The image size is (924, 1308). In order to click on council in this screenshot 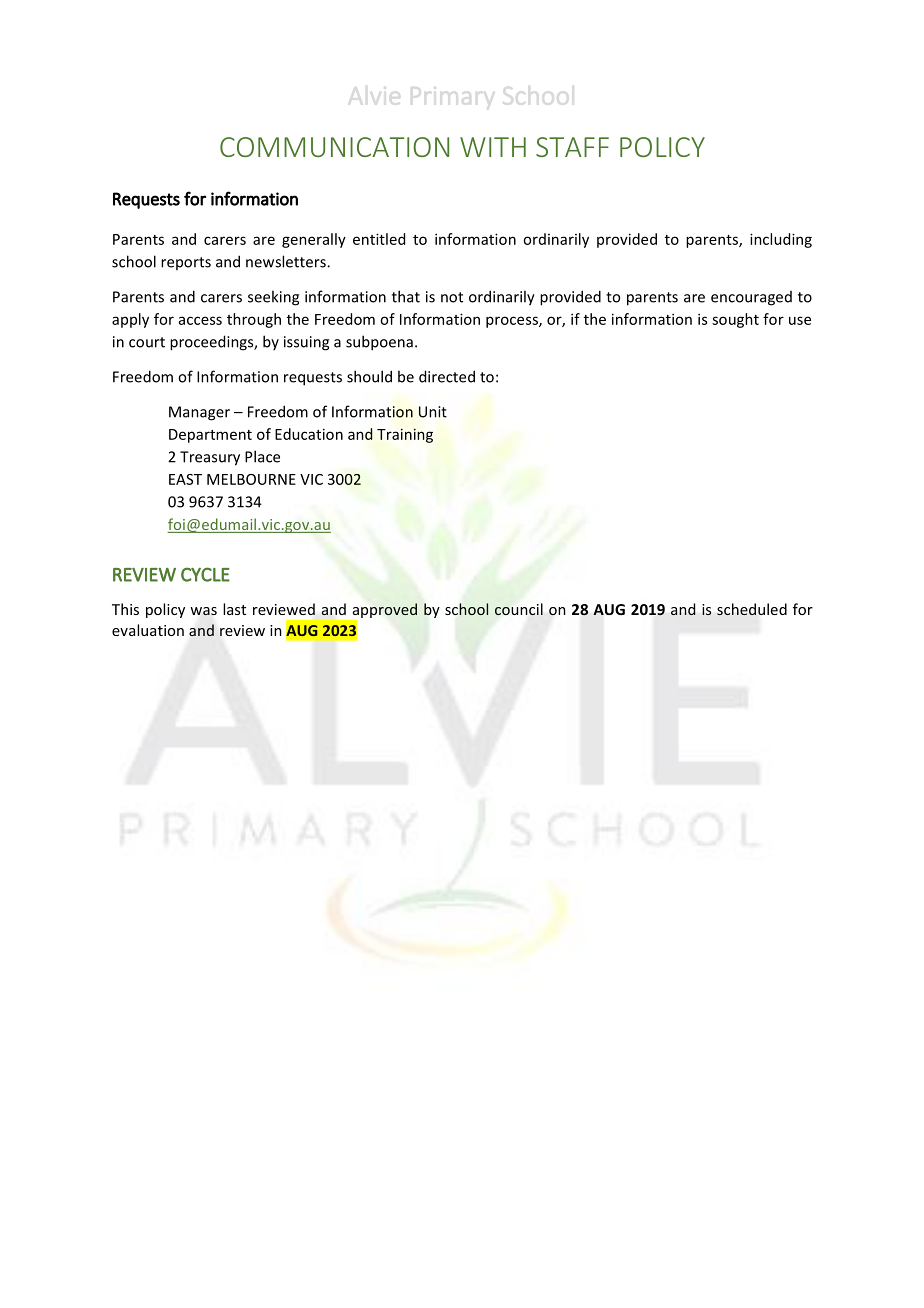, I will do `click(519, 609)`.
